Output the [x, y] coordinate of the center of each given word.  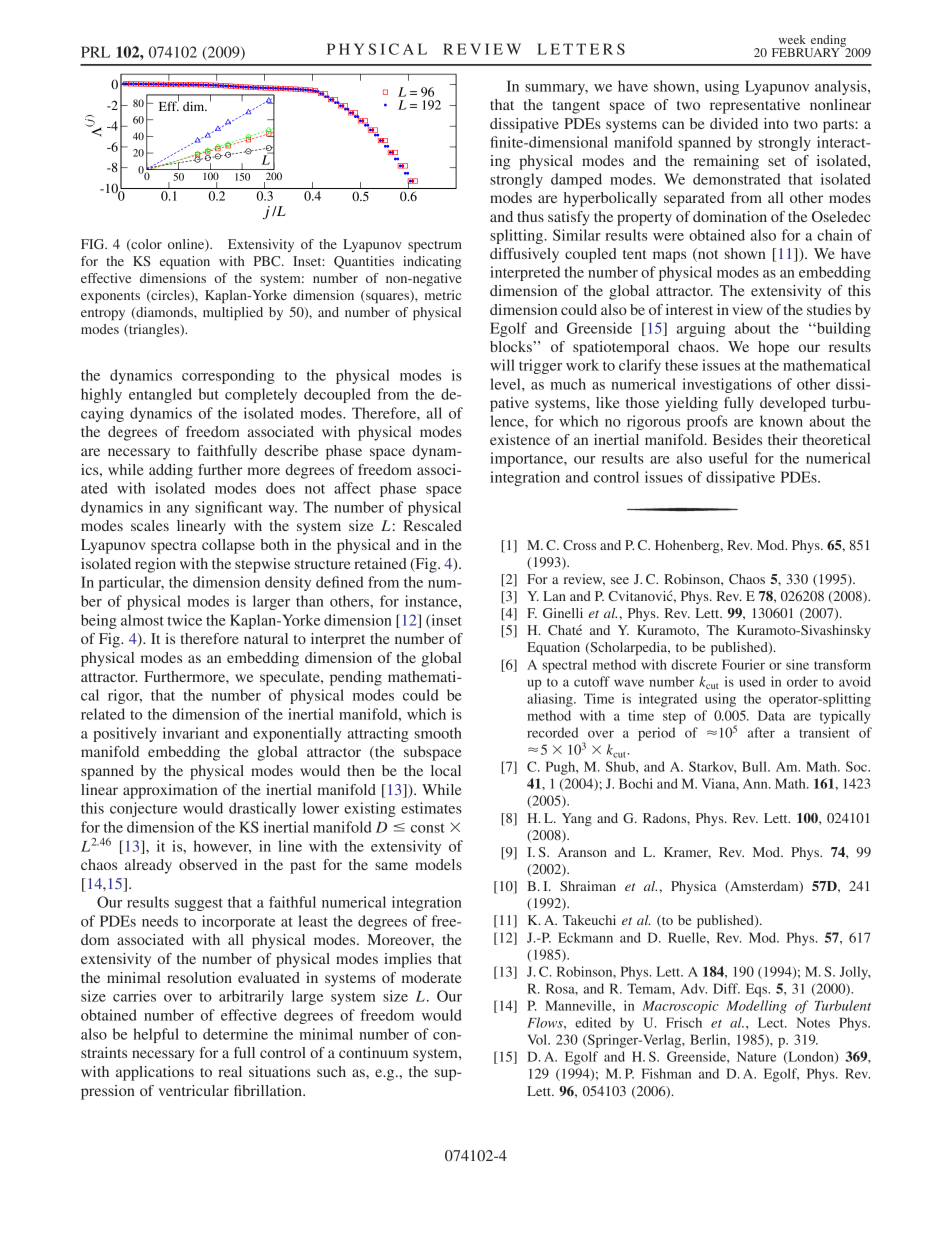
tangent [576, 107]
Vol [538, 1039]
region [155, 565]
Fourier [743, 664]
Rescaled [432, 525]
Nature [756, 1056]
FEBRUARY [807, 51]
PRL [95, 52]
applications [155, 1073]
